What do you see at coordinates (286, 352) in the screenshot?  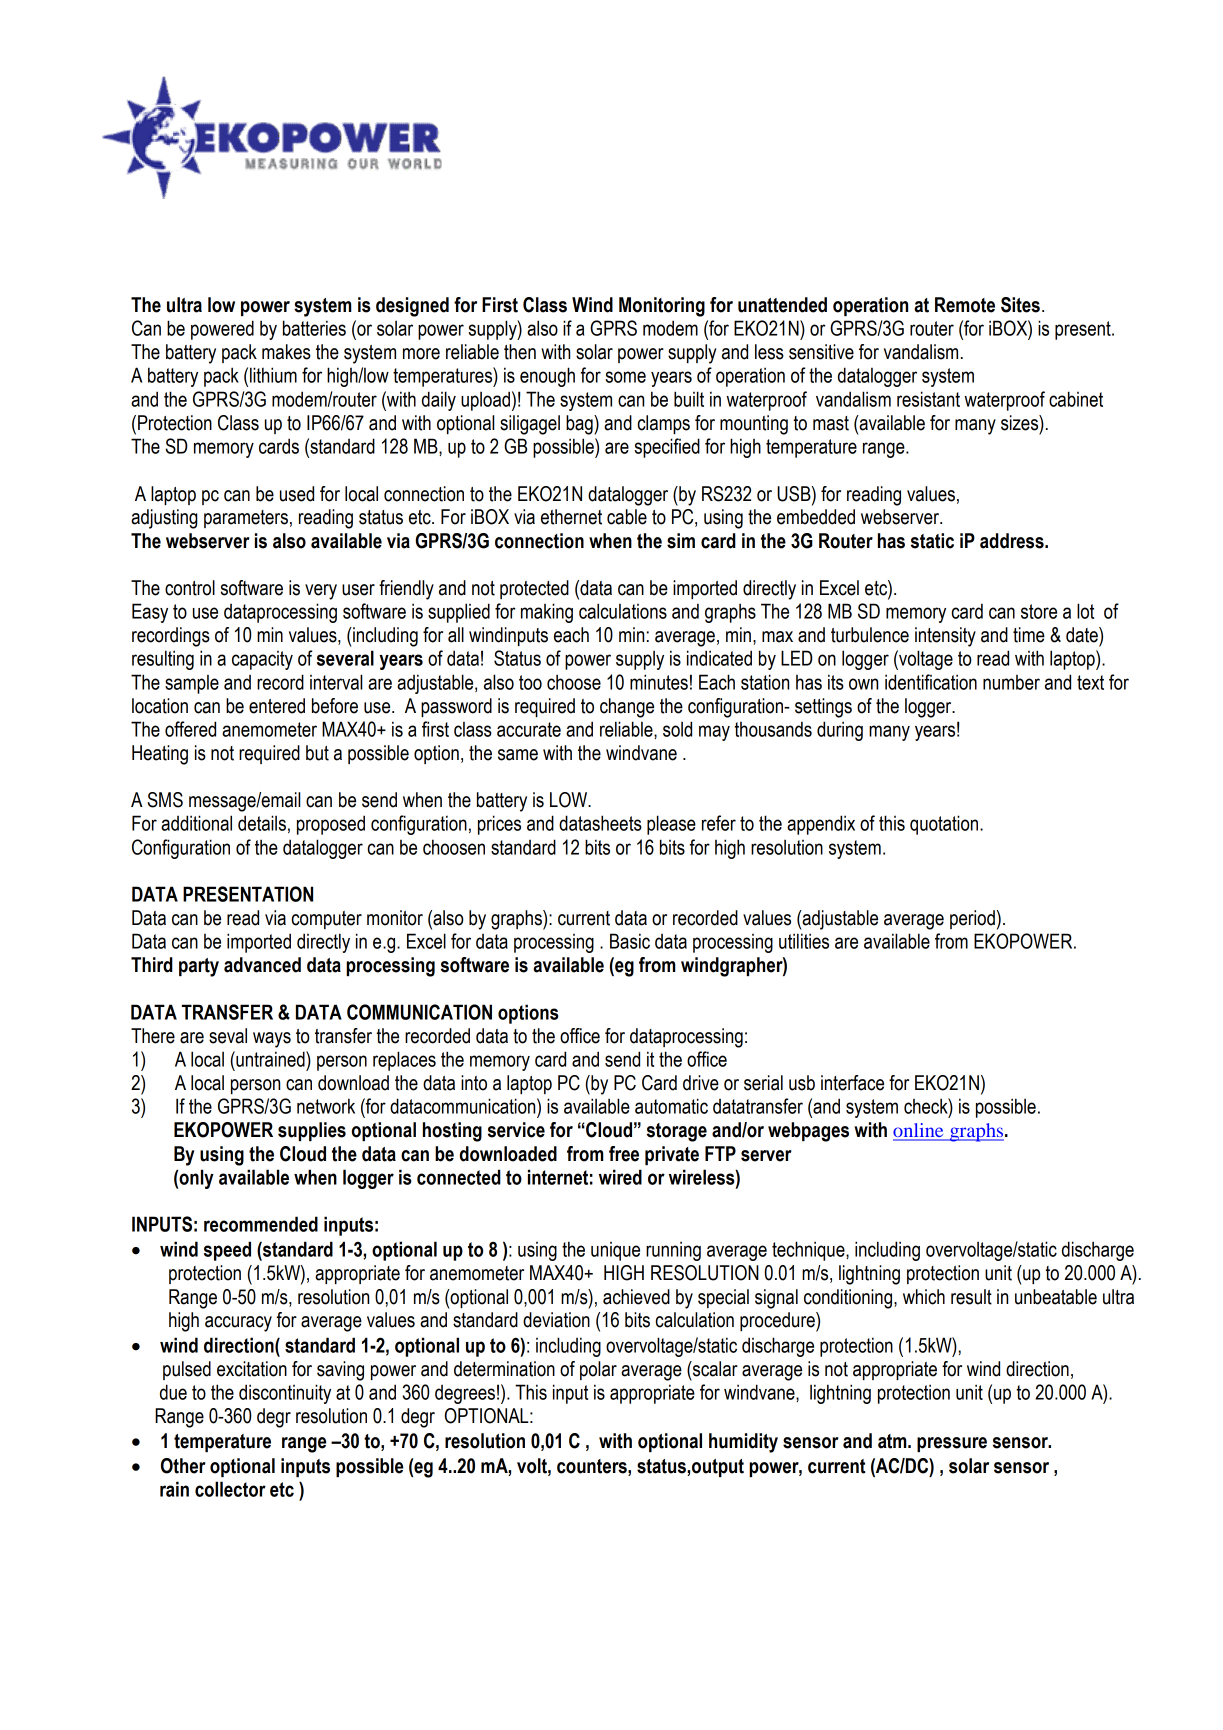 I see `makes` at bounding box center [286, 352].
